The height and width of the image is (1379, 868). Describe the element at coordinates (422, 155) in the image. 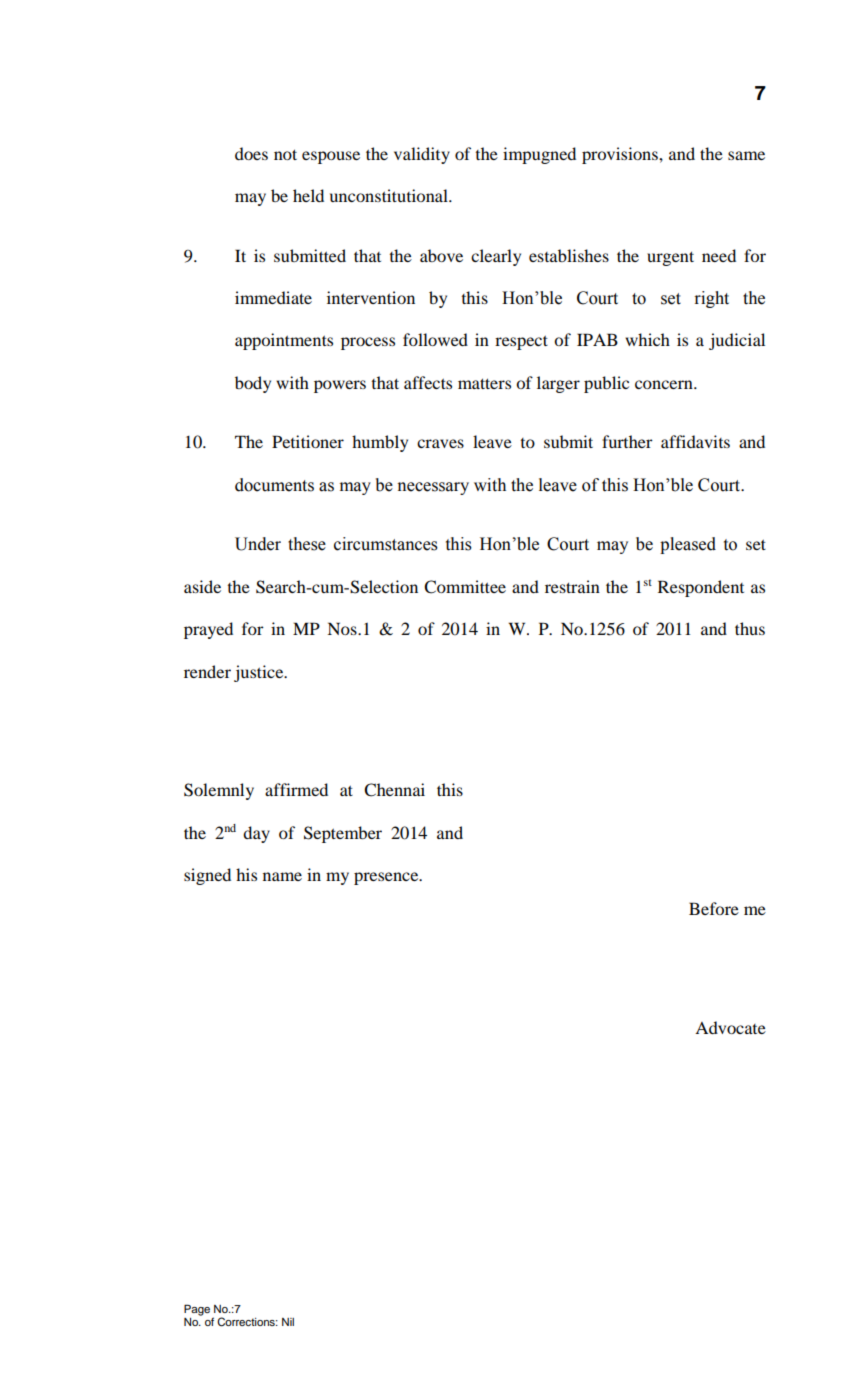

I see `validity` at that location.
